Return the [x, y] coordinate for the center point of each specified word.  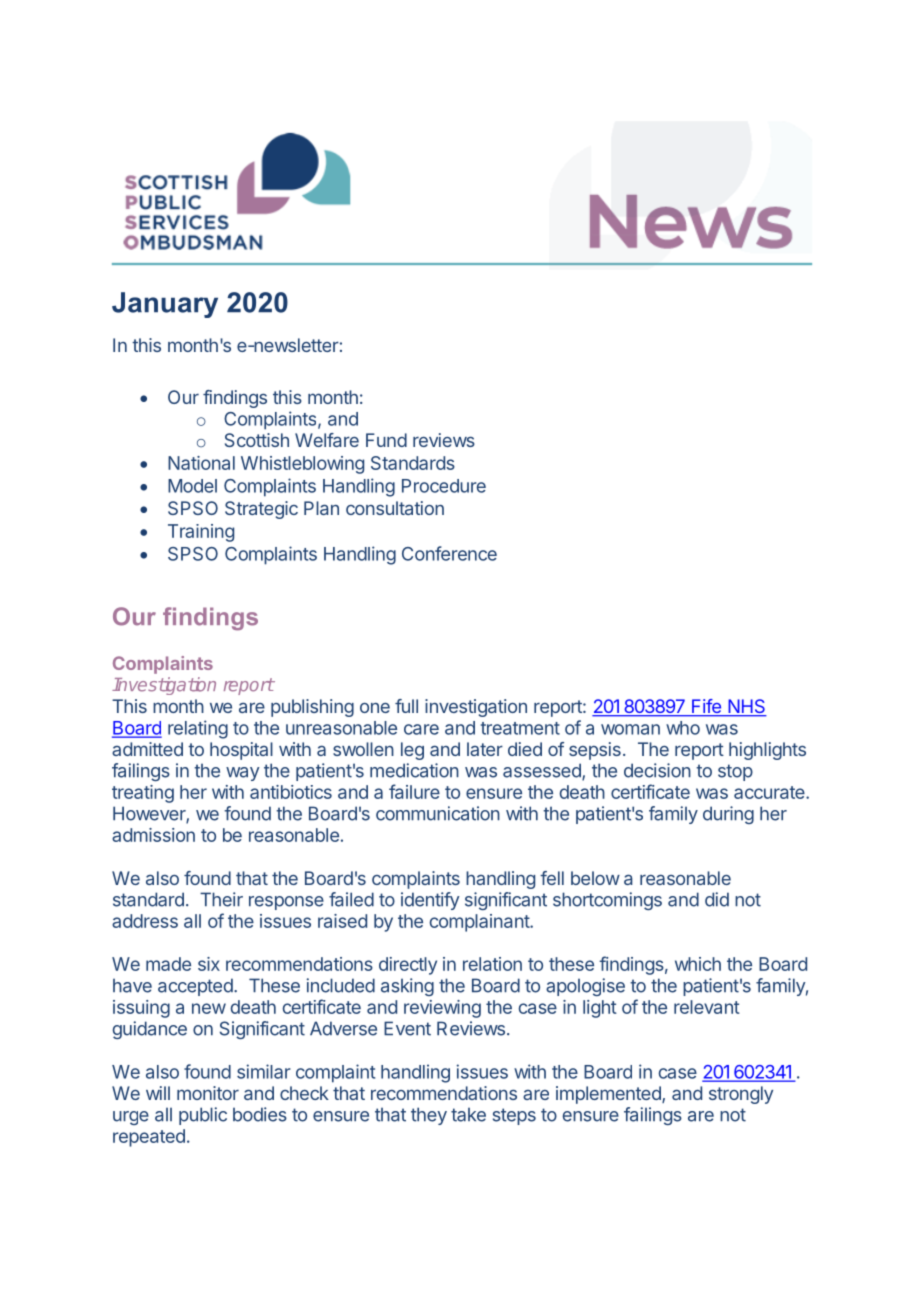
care [421, 729]
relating [198, 729]
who [683, 728]
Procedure [444, 486]
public [203, 1116]
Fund [386, 440]
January [165, 305]
